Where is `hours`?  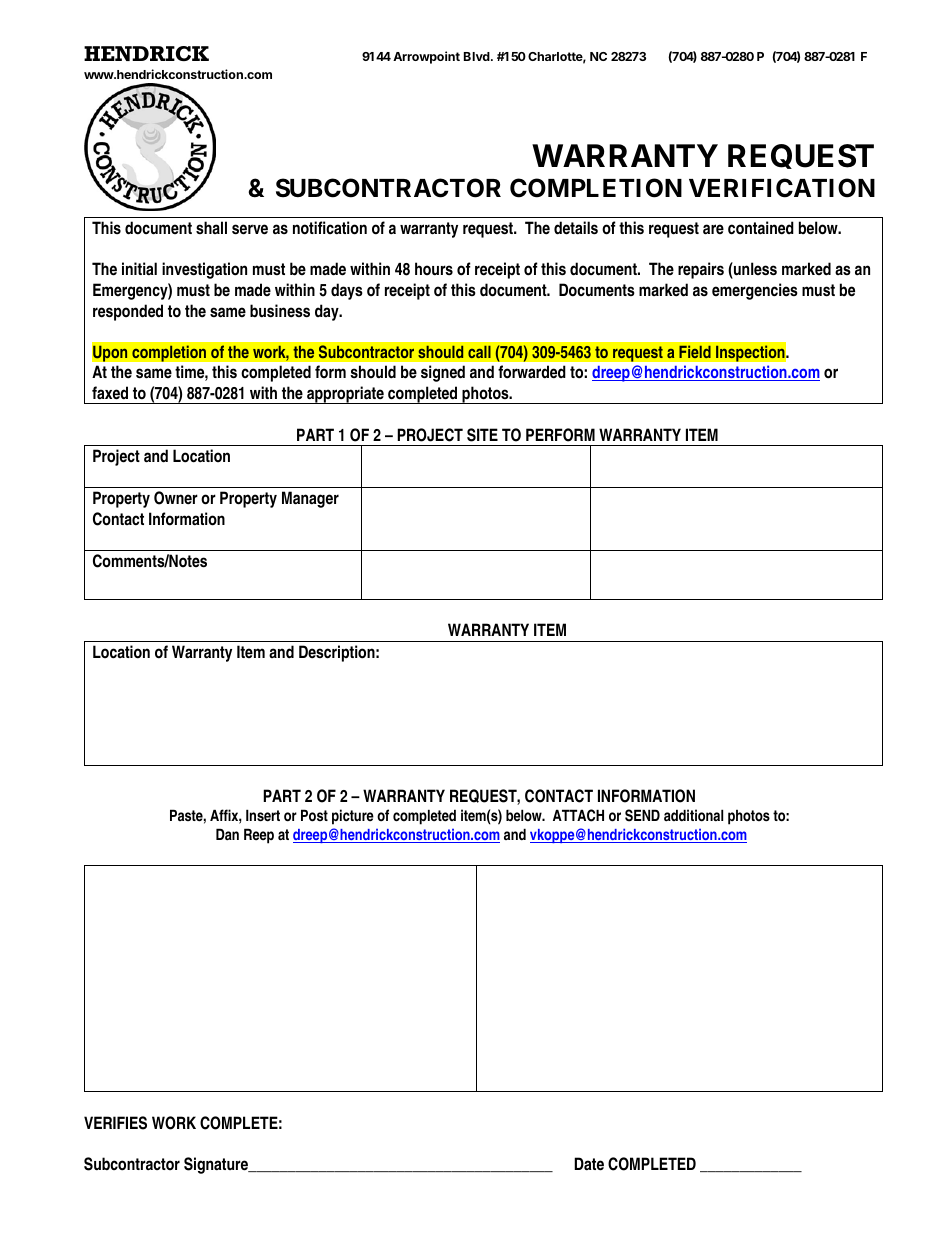
hours is located at coordinates (434, 268).
